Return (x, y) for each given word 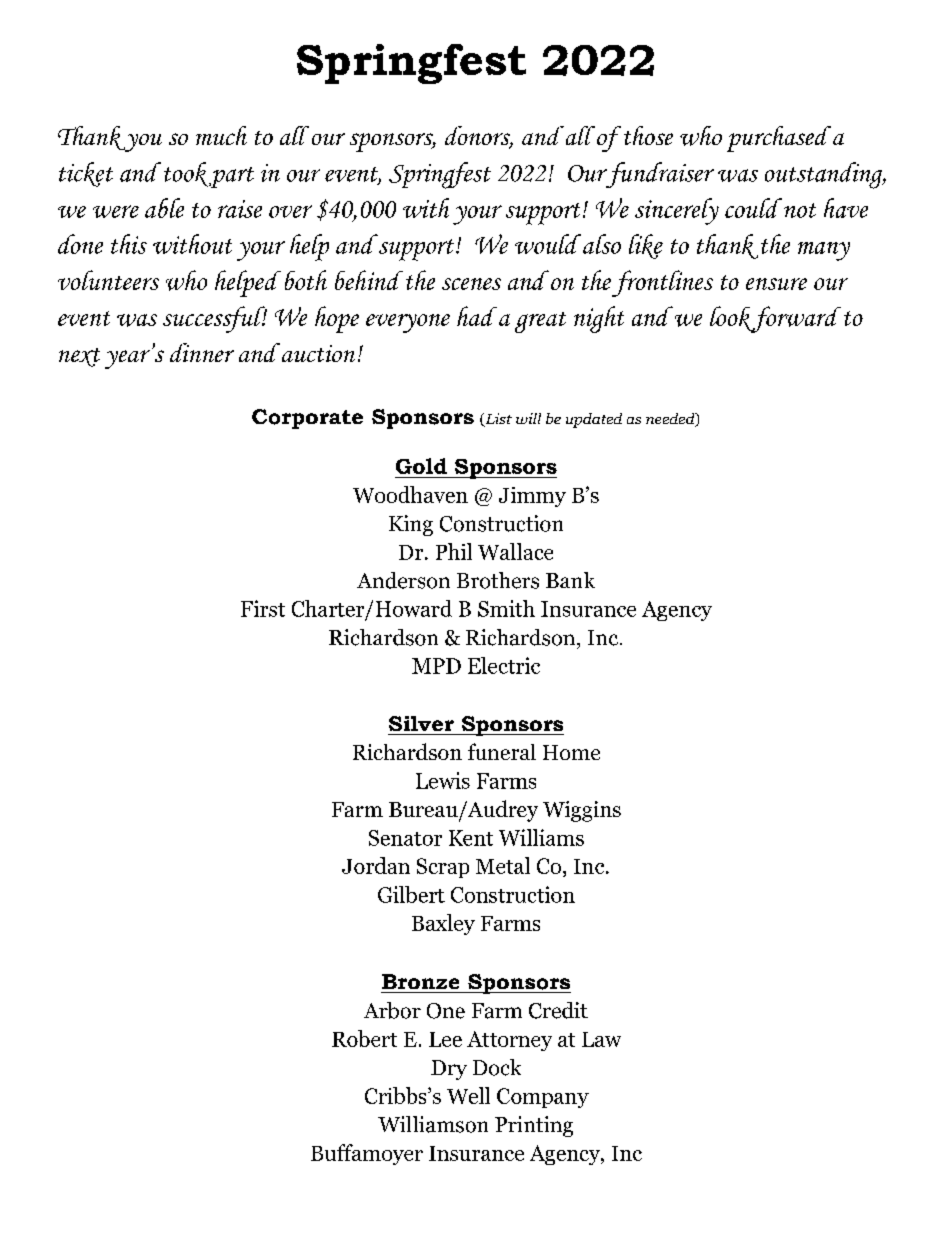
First (263, 608)
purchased (779, 139)
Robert (364, 1038)
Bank (570, 580)
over (290, 211)
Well (468, 1095)
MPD (436, 666)
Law (601, 1039)
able (164, 208)
